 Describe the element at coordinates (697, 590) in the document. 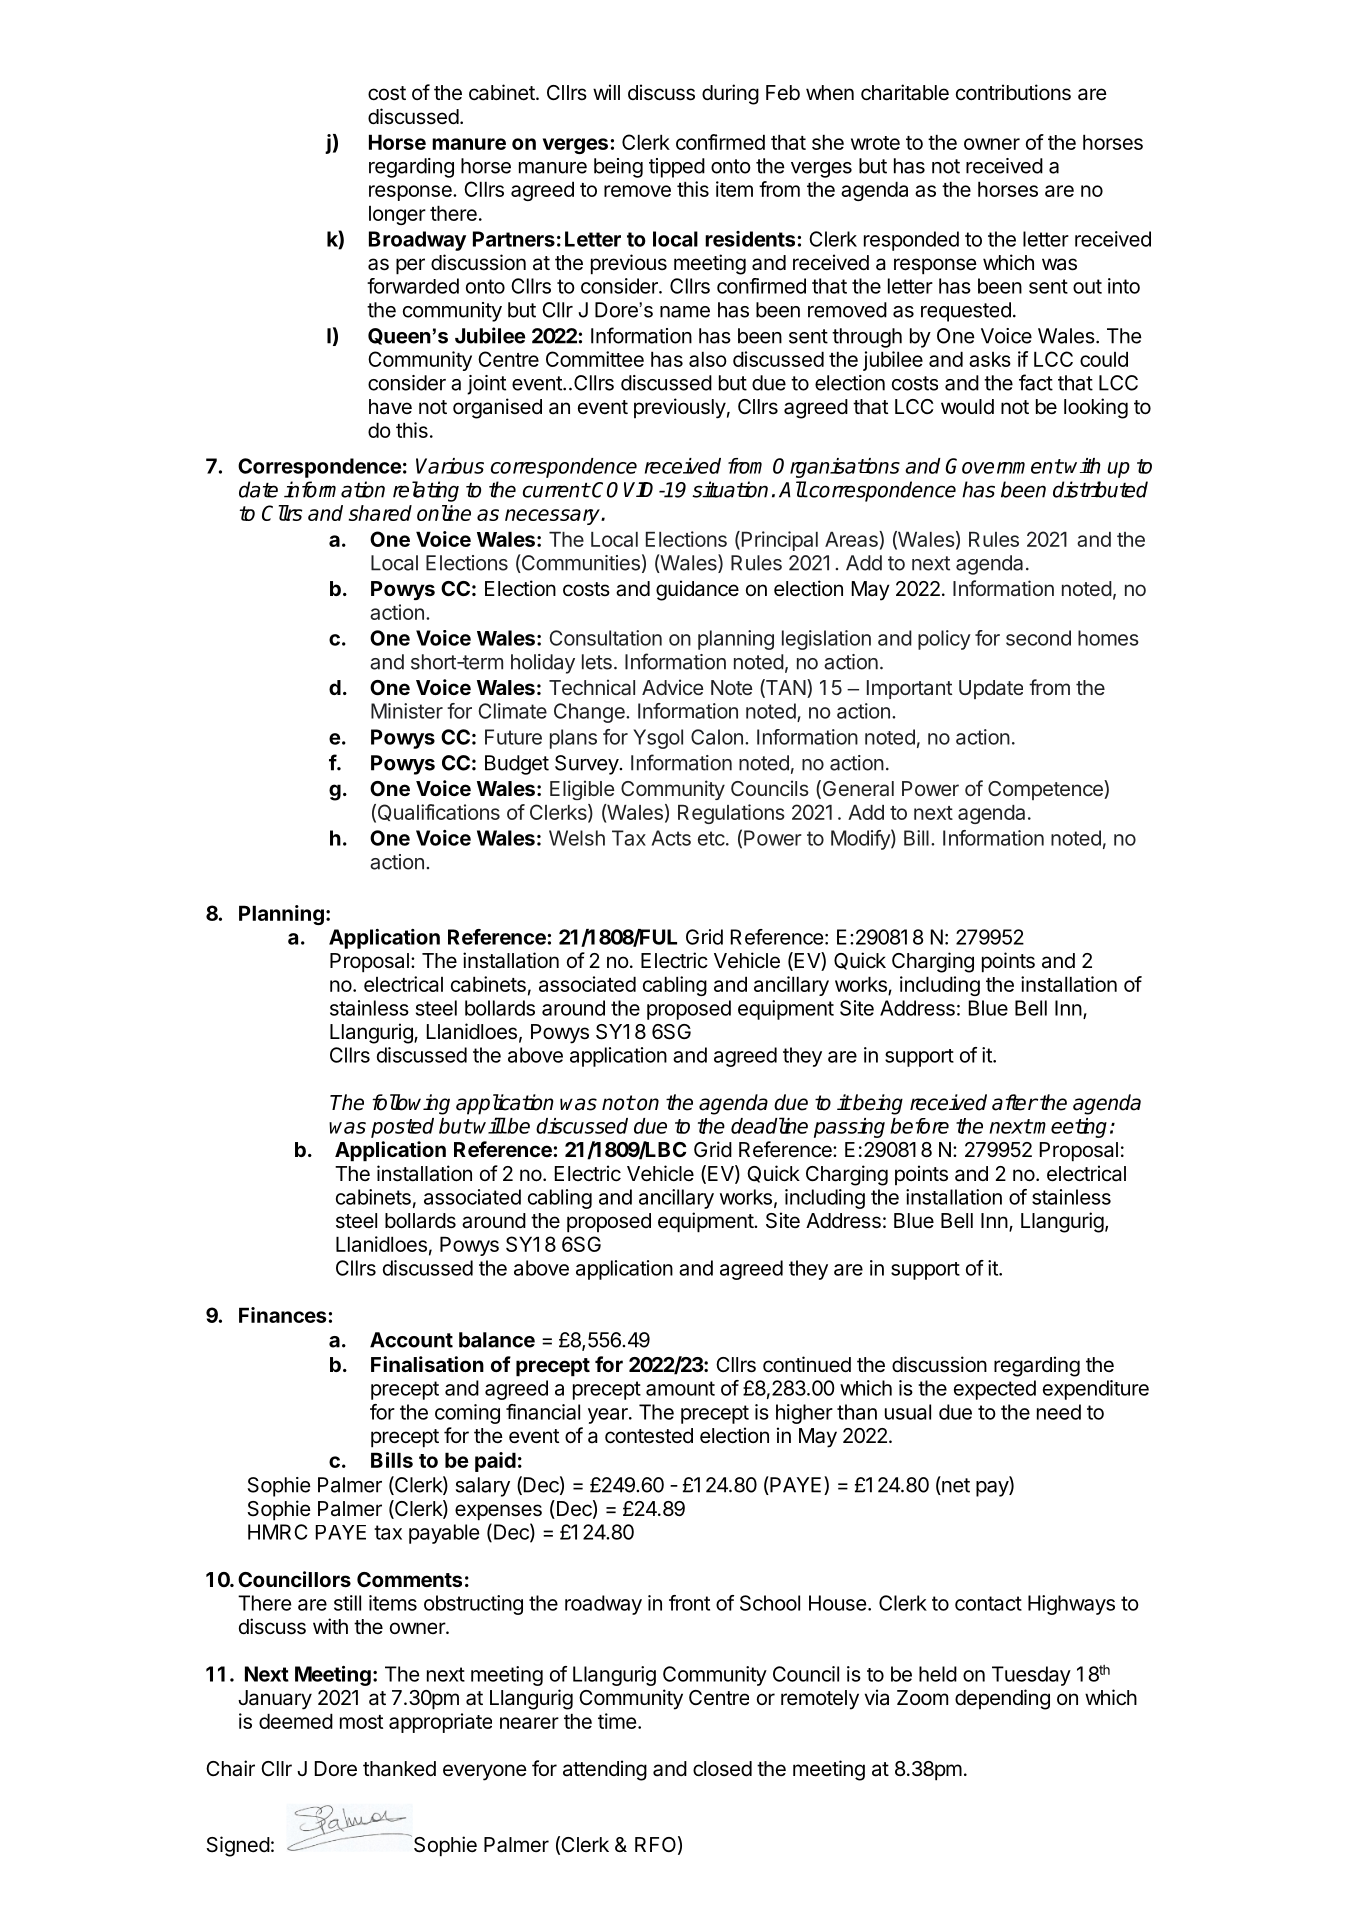

I see `guidance` at that location.
